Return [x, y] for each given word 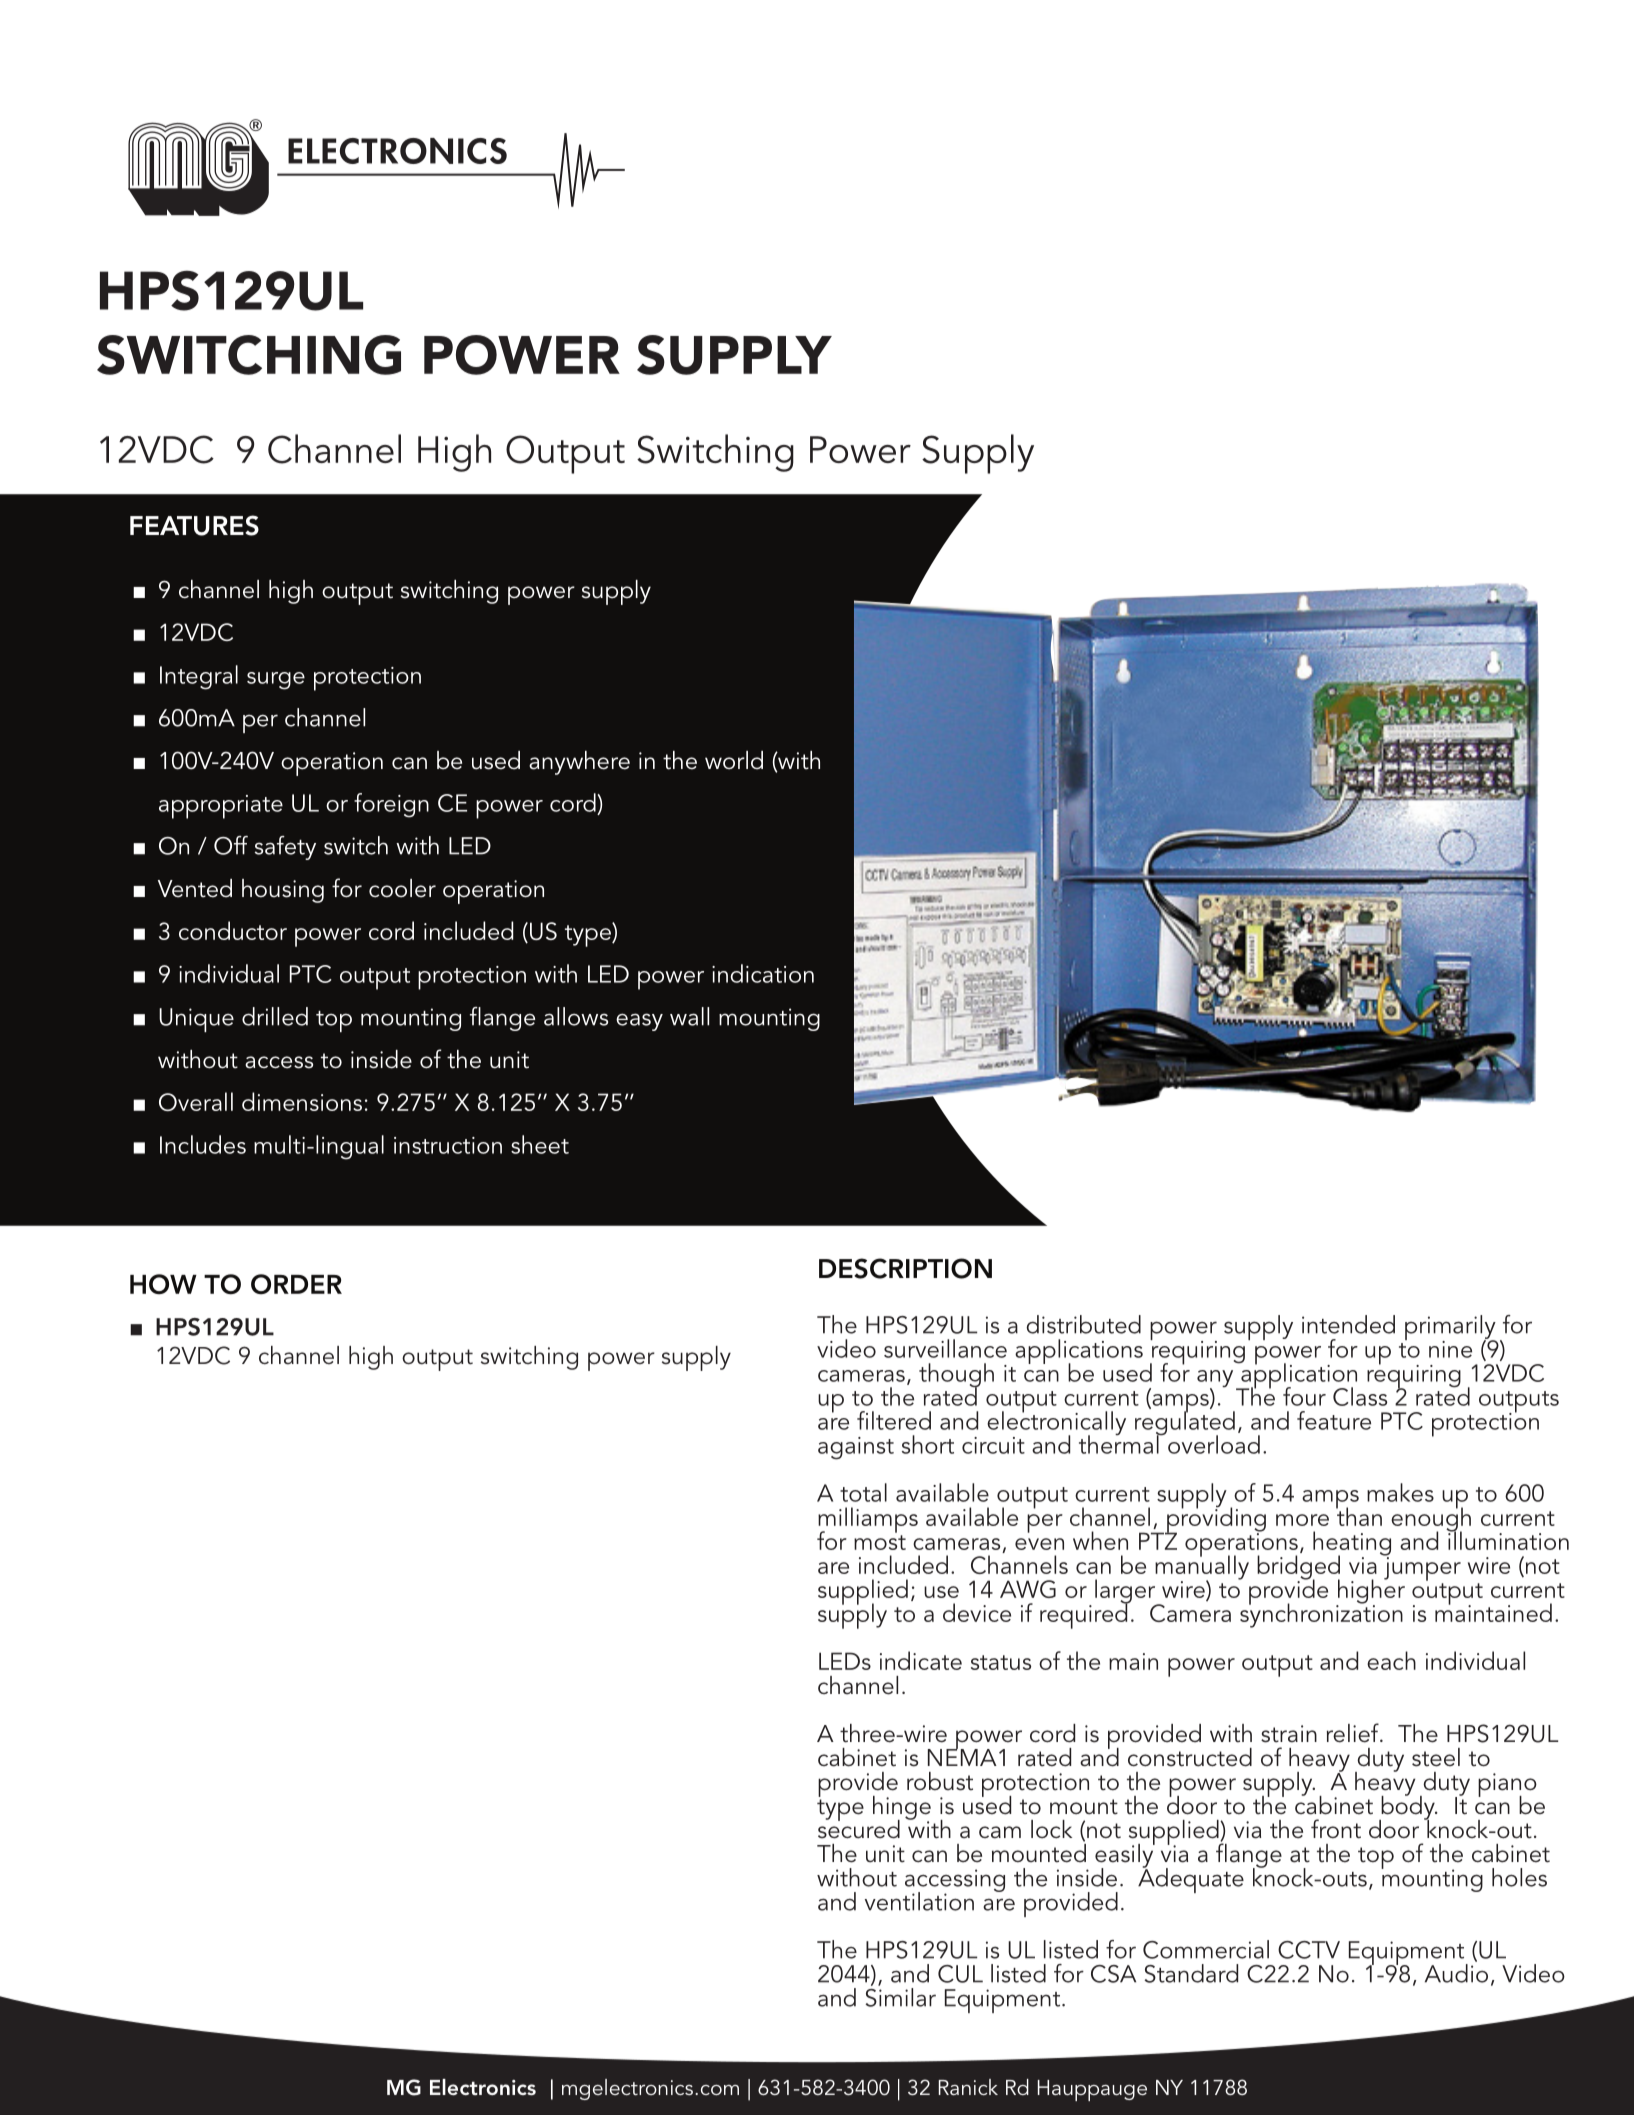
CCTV [1309, 1950]
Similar [900, 1997]
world [734, 760]
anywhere [579, 763]
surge [276, 681]
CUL [960, 1974]
